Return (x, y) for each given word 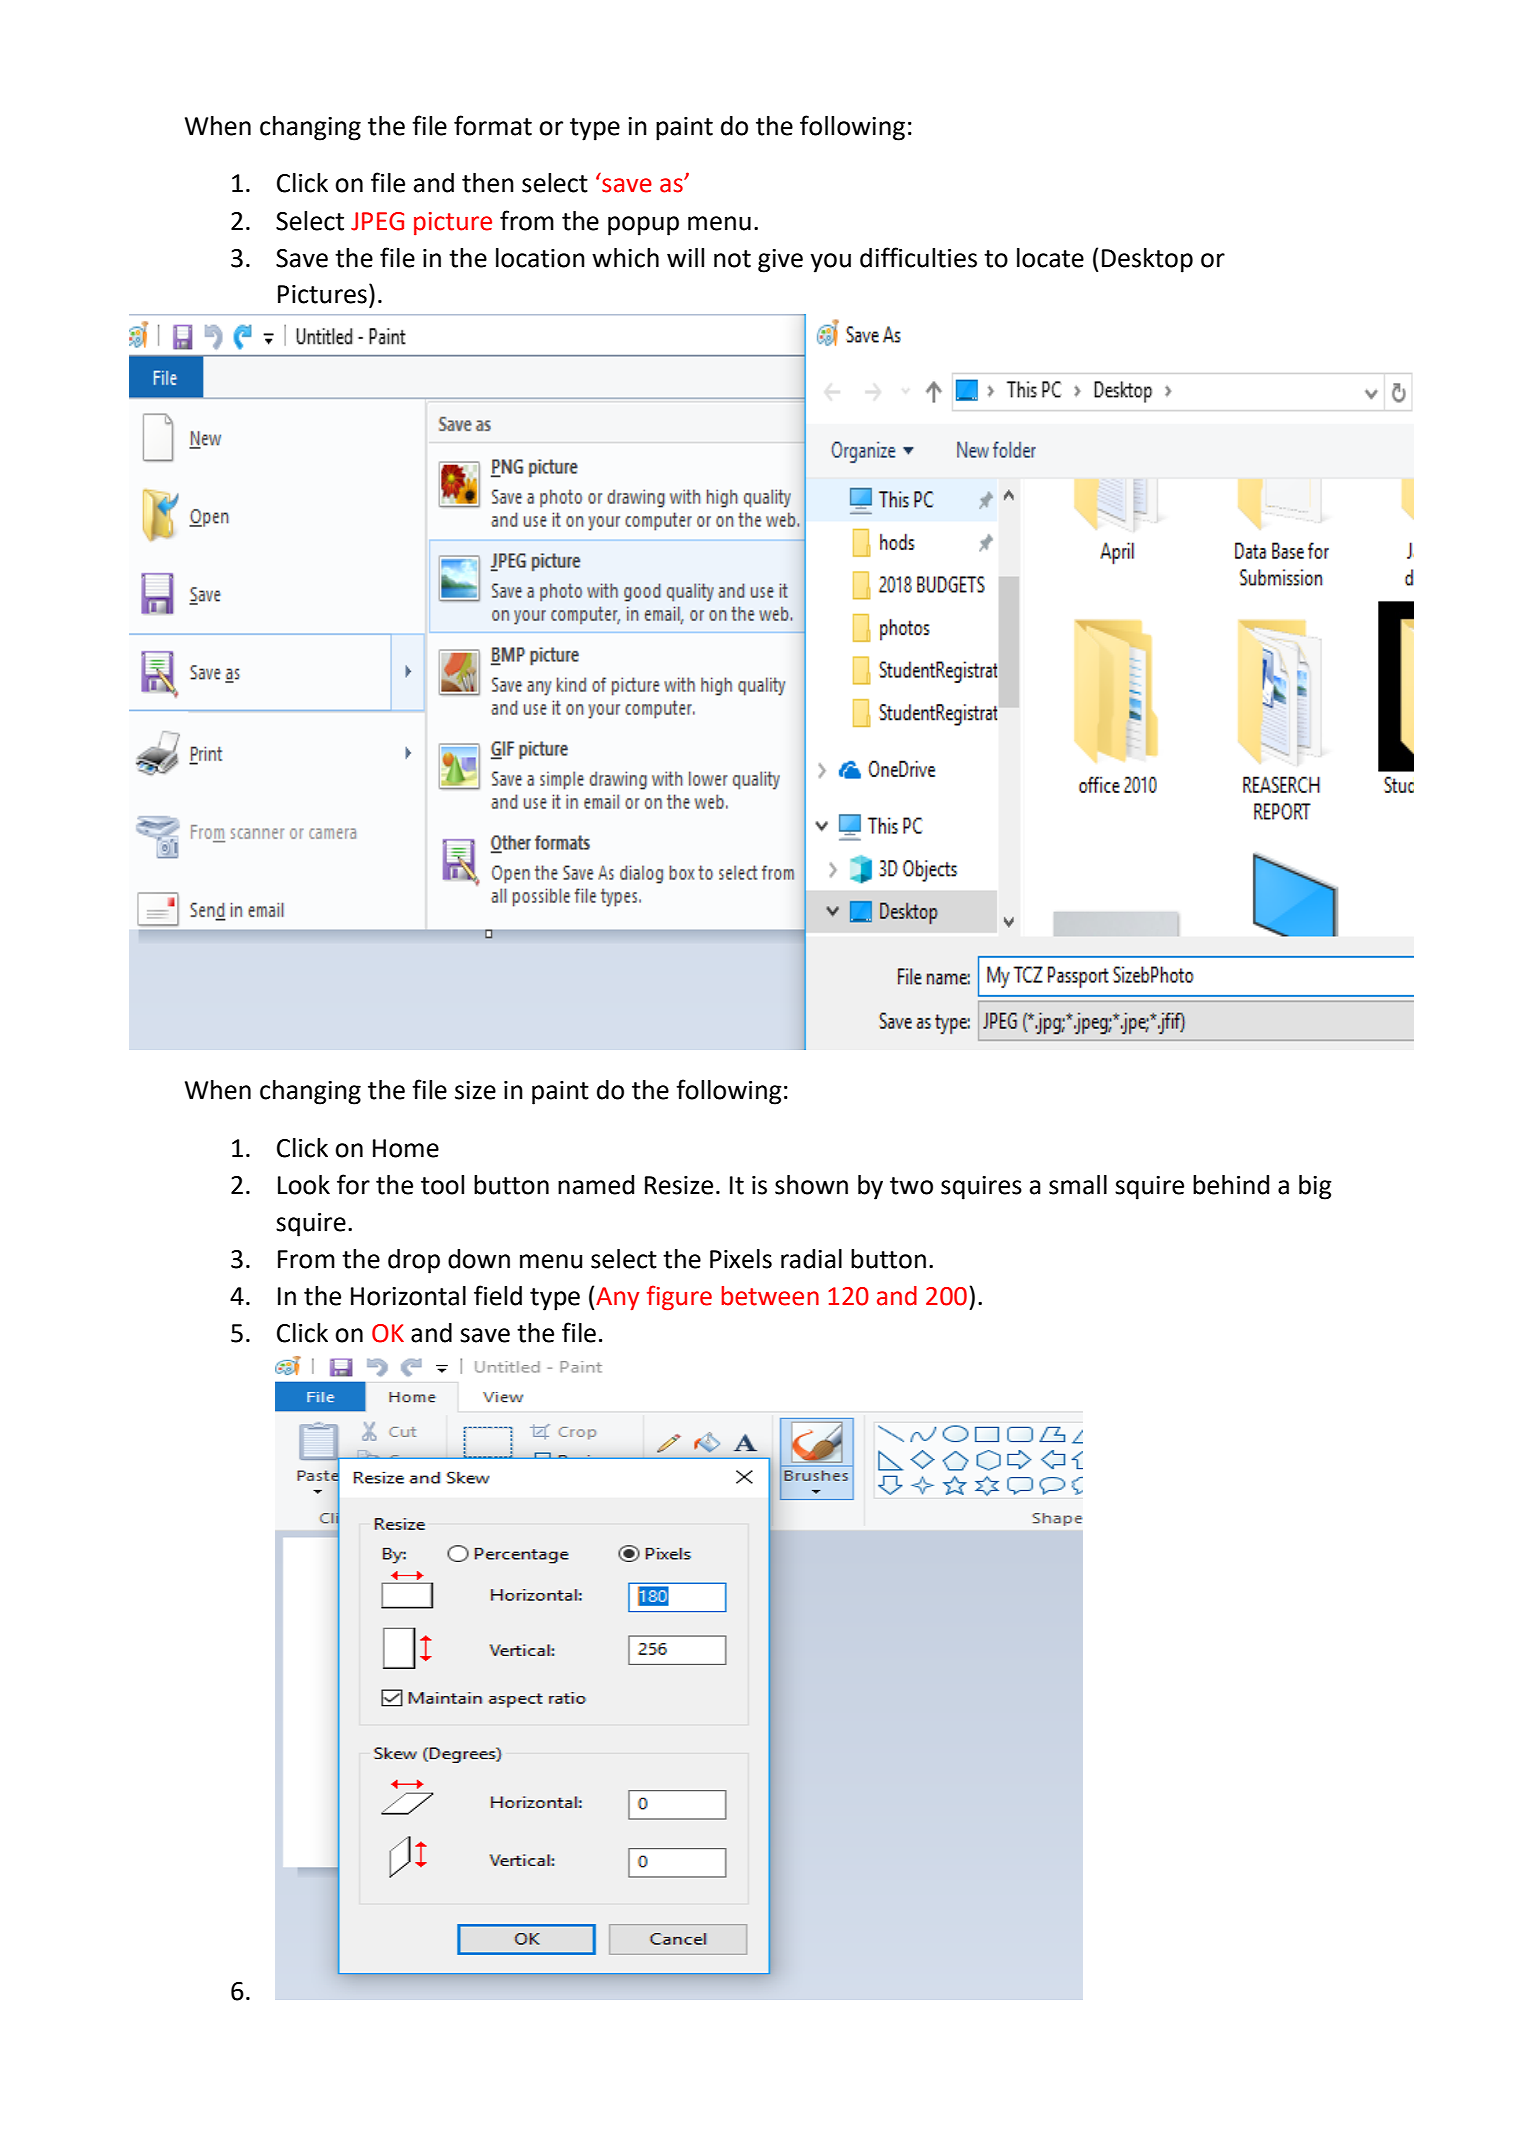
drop (414, 1261)
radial (811, 1259)
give (780, 261)
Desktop (1147, 260)
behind (1231, 1185)
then (488, 183)
